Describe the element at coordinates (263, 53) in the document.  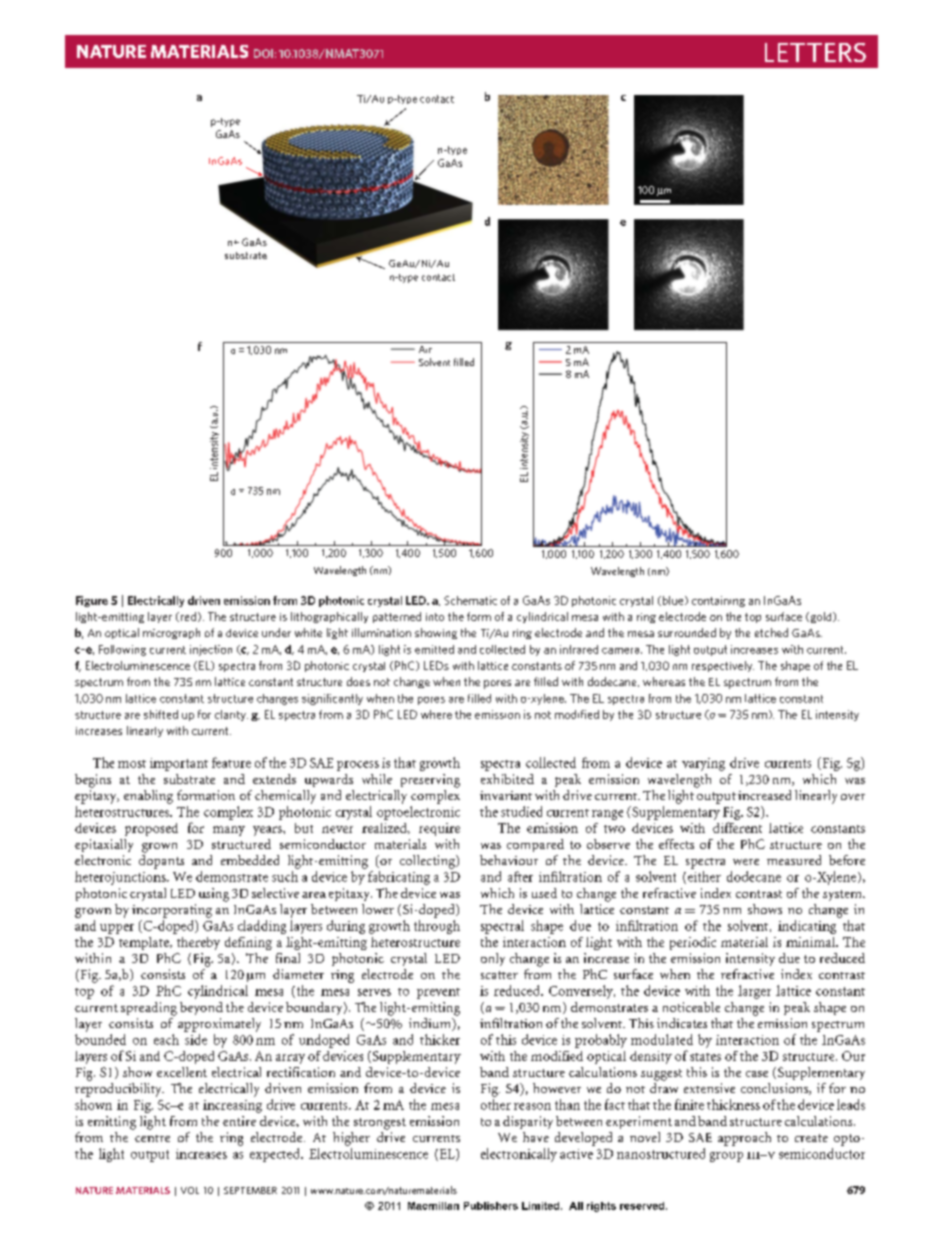
I see `DOI` at that location.
